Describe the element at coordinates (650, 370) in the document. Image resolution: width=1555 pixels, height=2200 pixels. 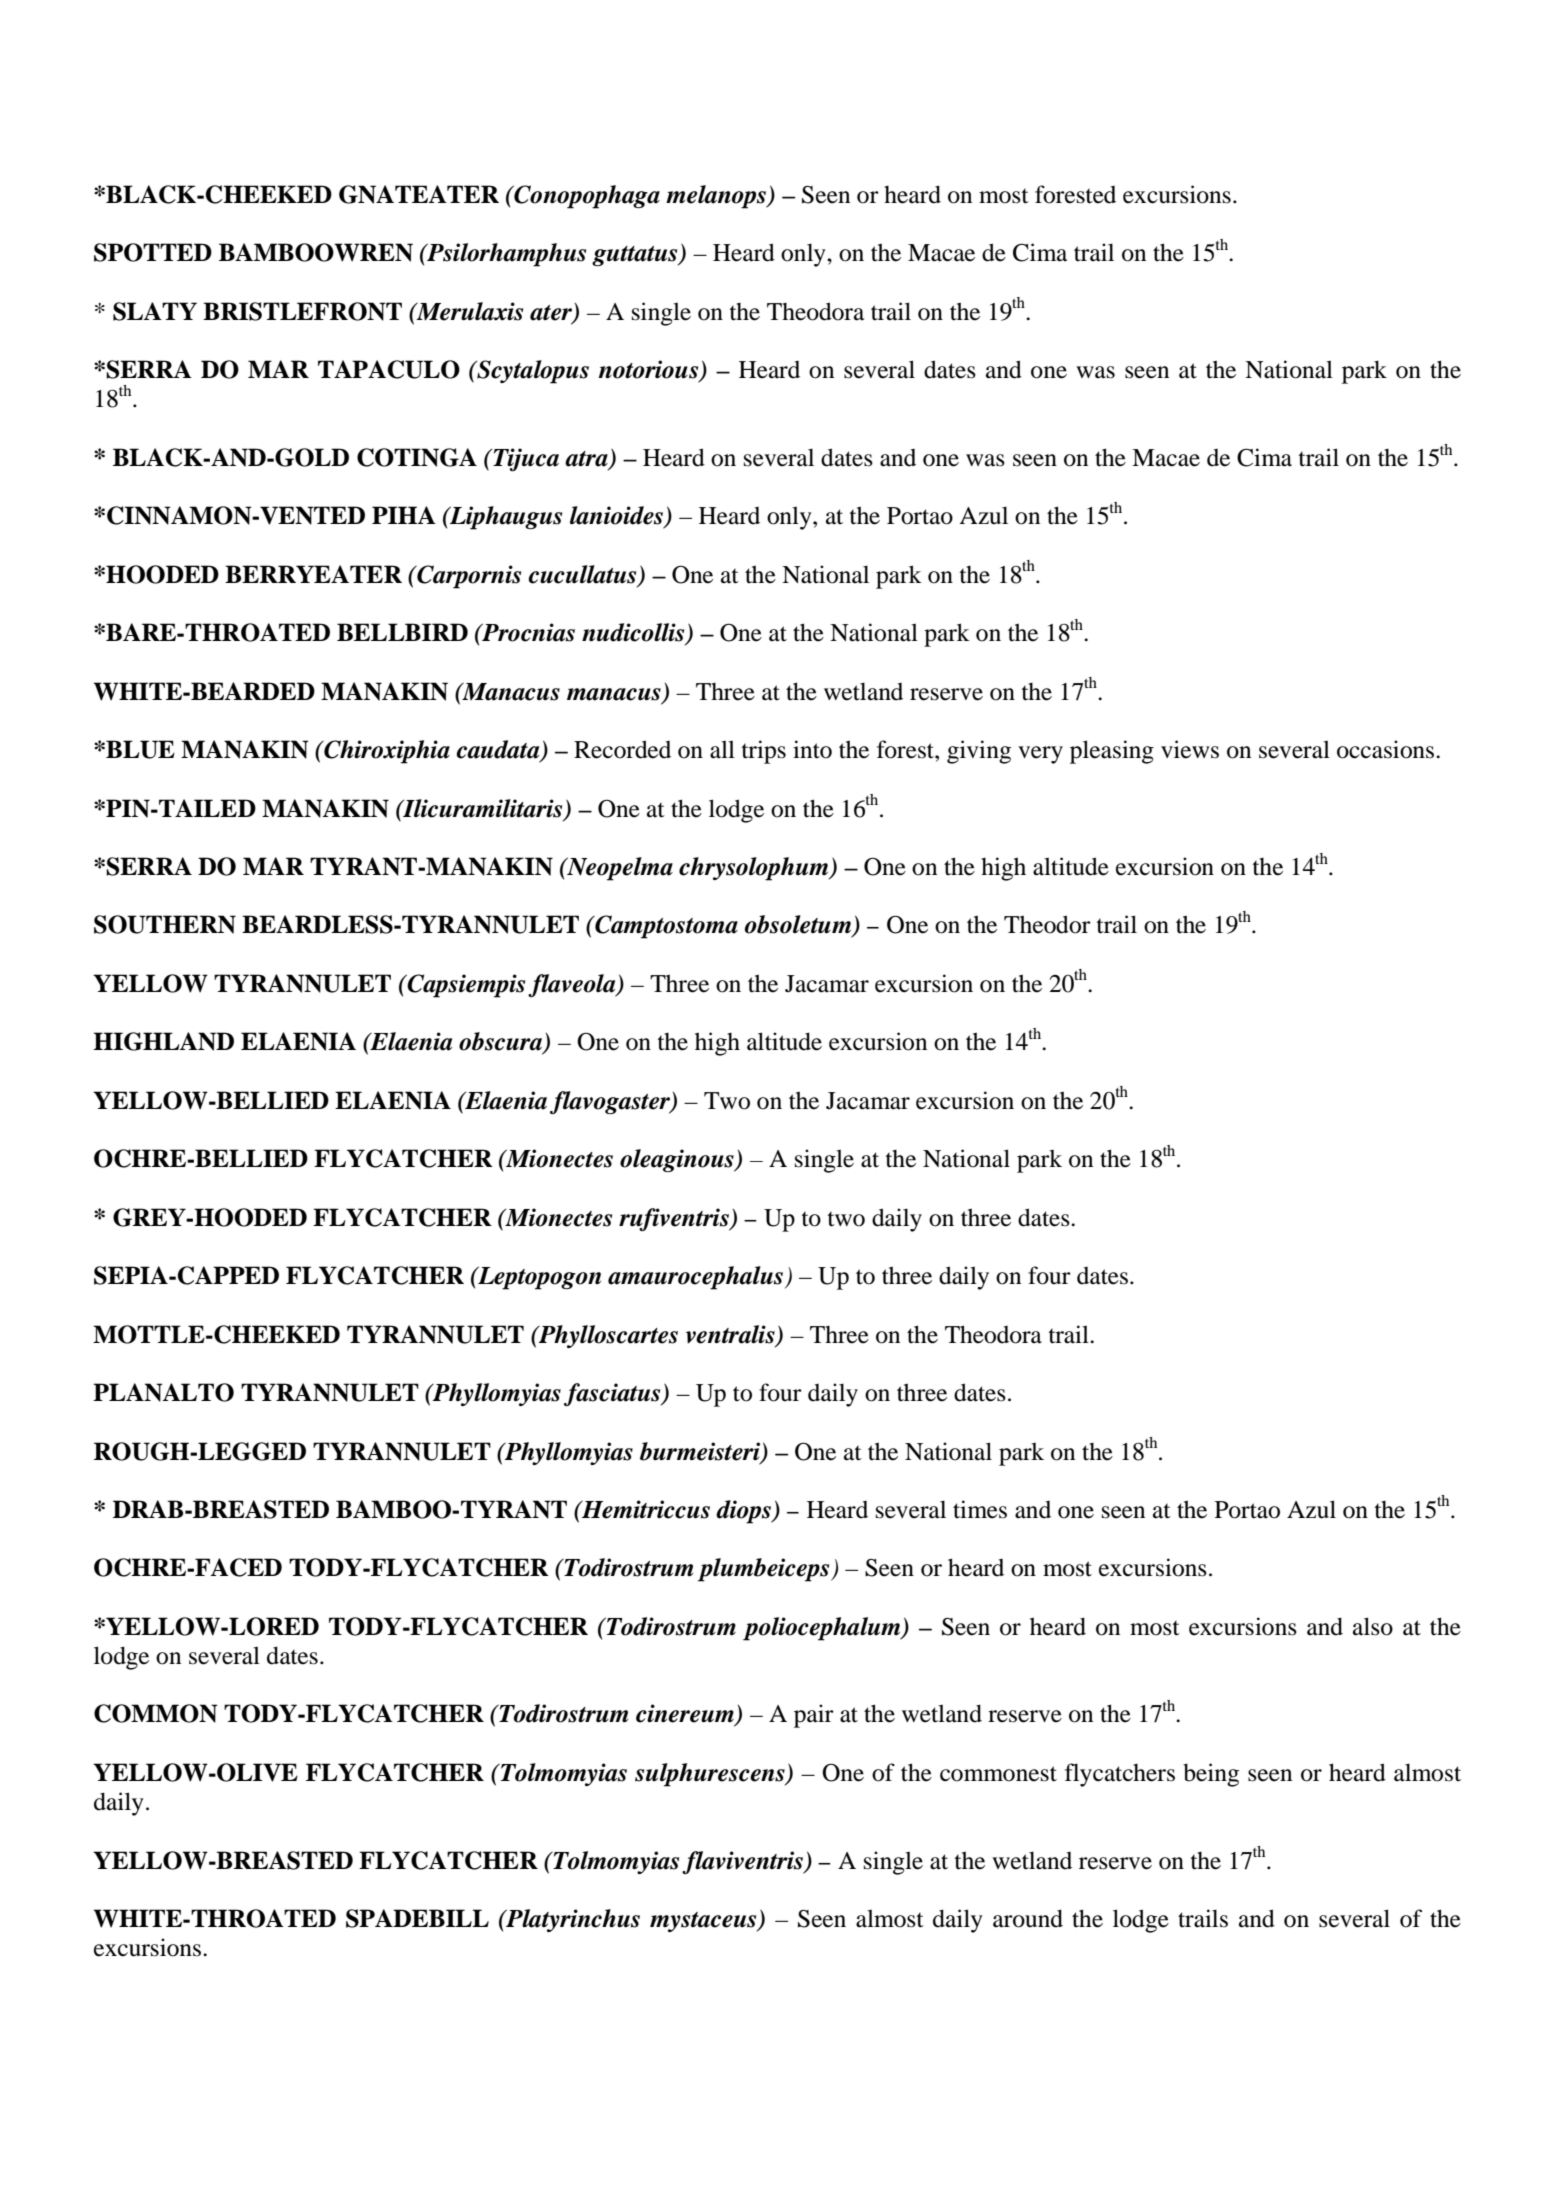
I see `notorious` at that location.
